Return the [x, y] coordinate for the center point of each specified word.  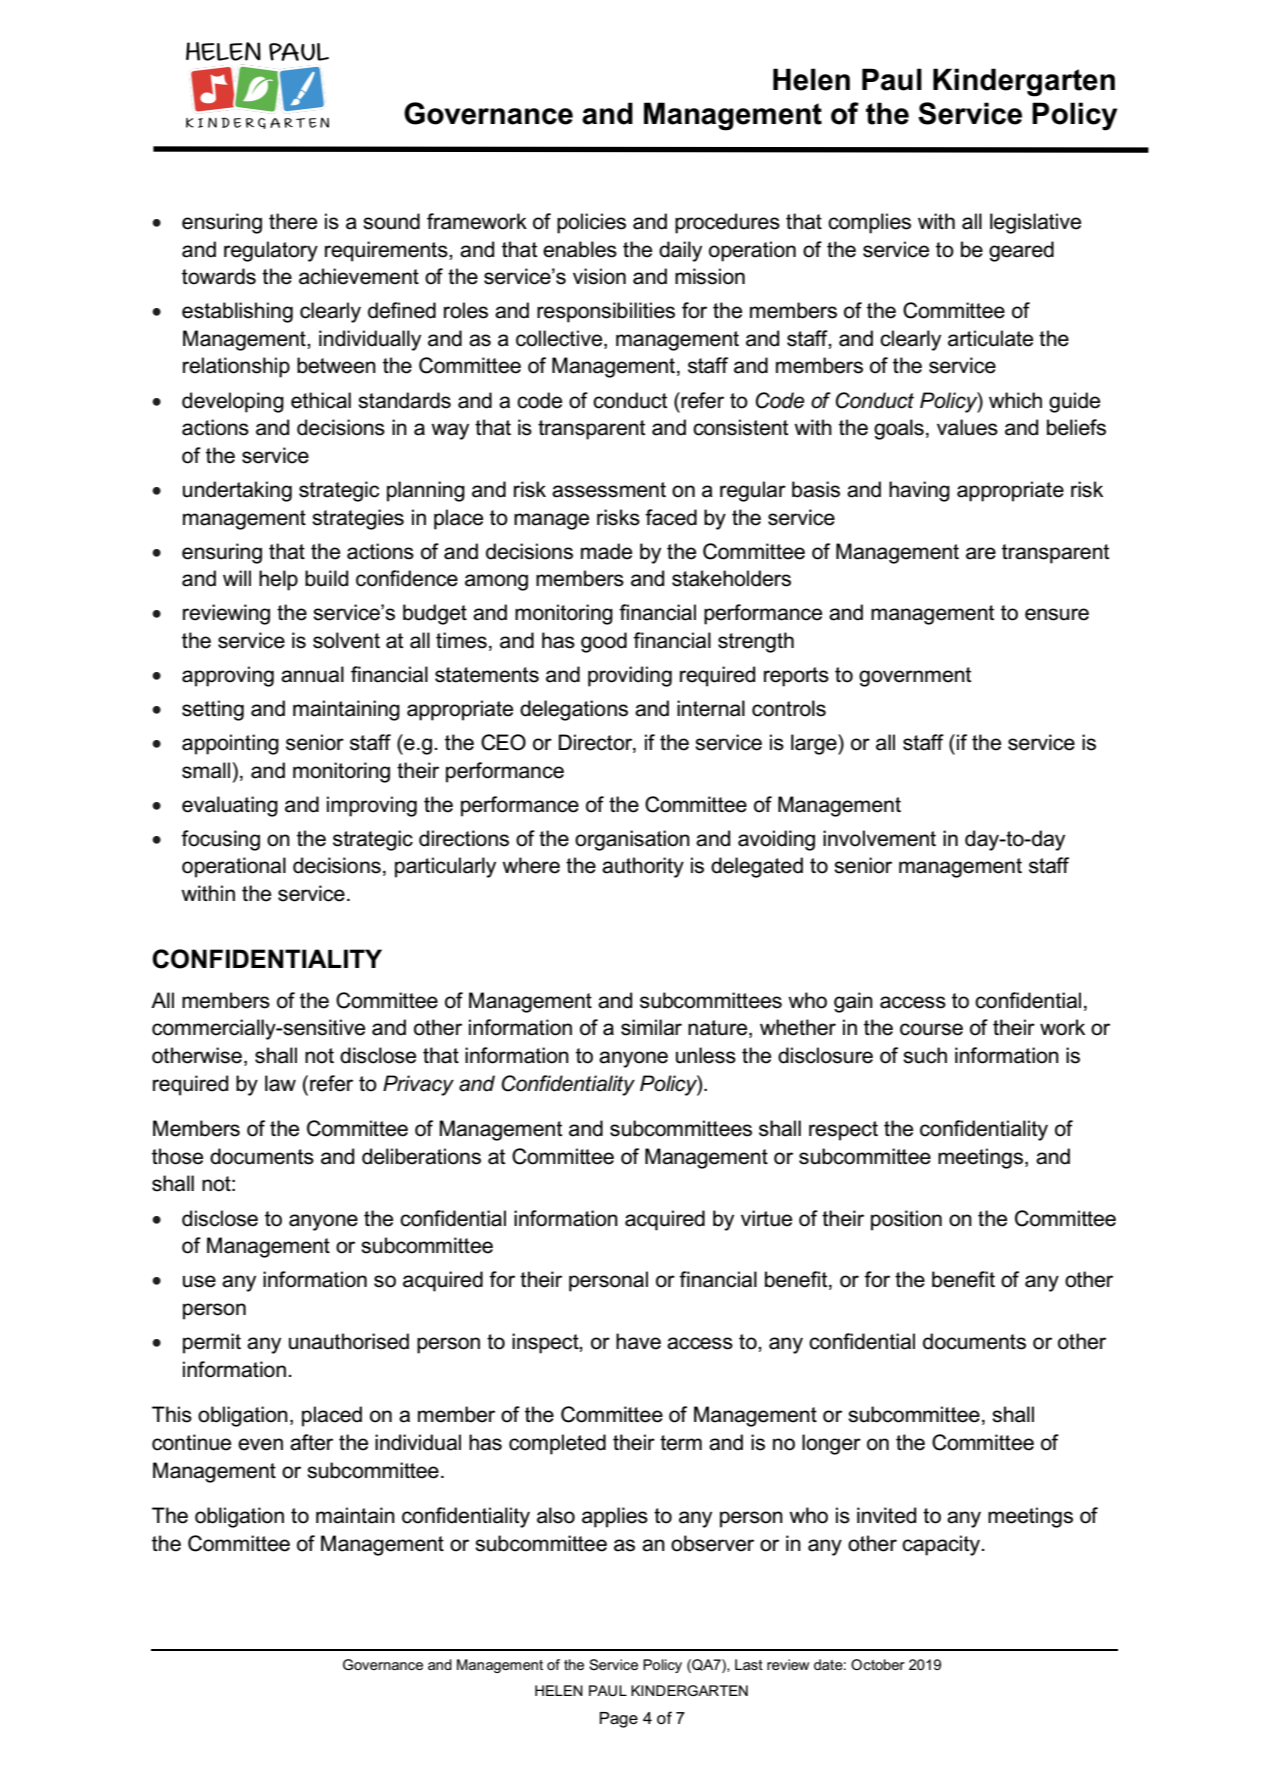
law [280, 1083]
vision [599, 276]
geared [1021, 251]
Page [619, 1720]
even [260, 1444]
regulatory [271, 251]
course [931, 1029]
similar [651, 1027]
